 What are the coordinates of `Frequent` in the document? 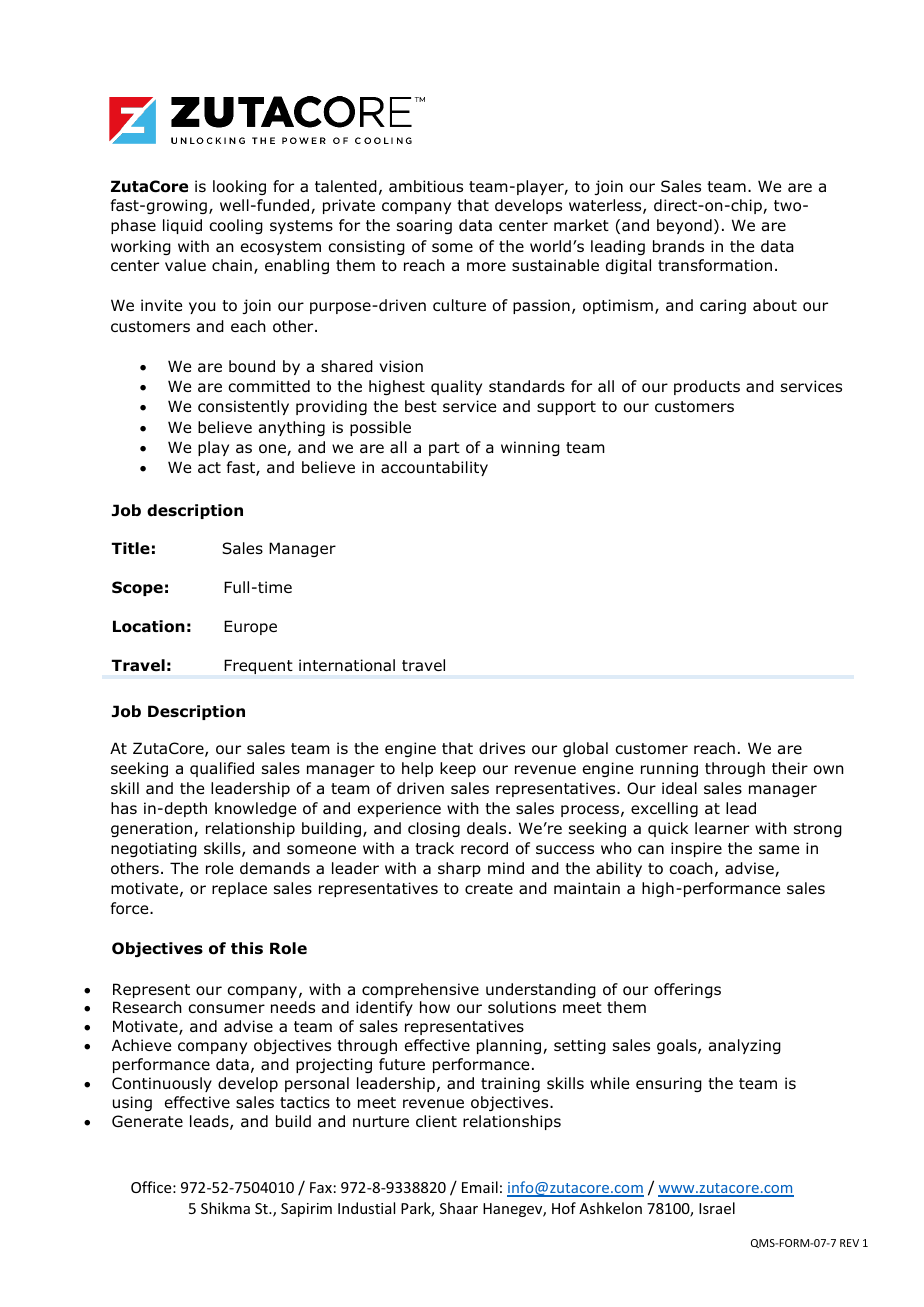 It's located at (258, 666).
